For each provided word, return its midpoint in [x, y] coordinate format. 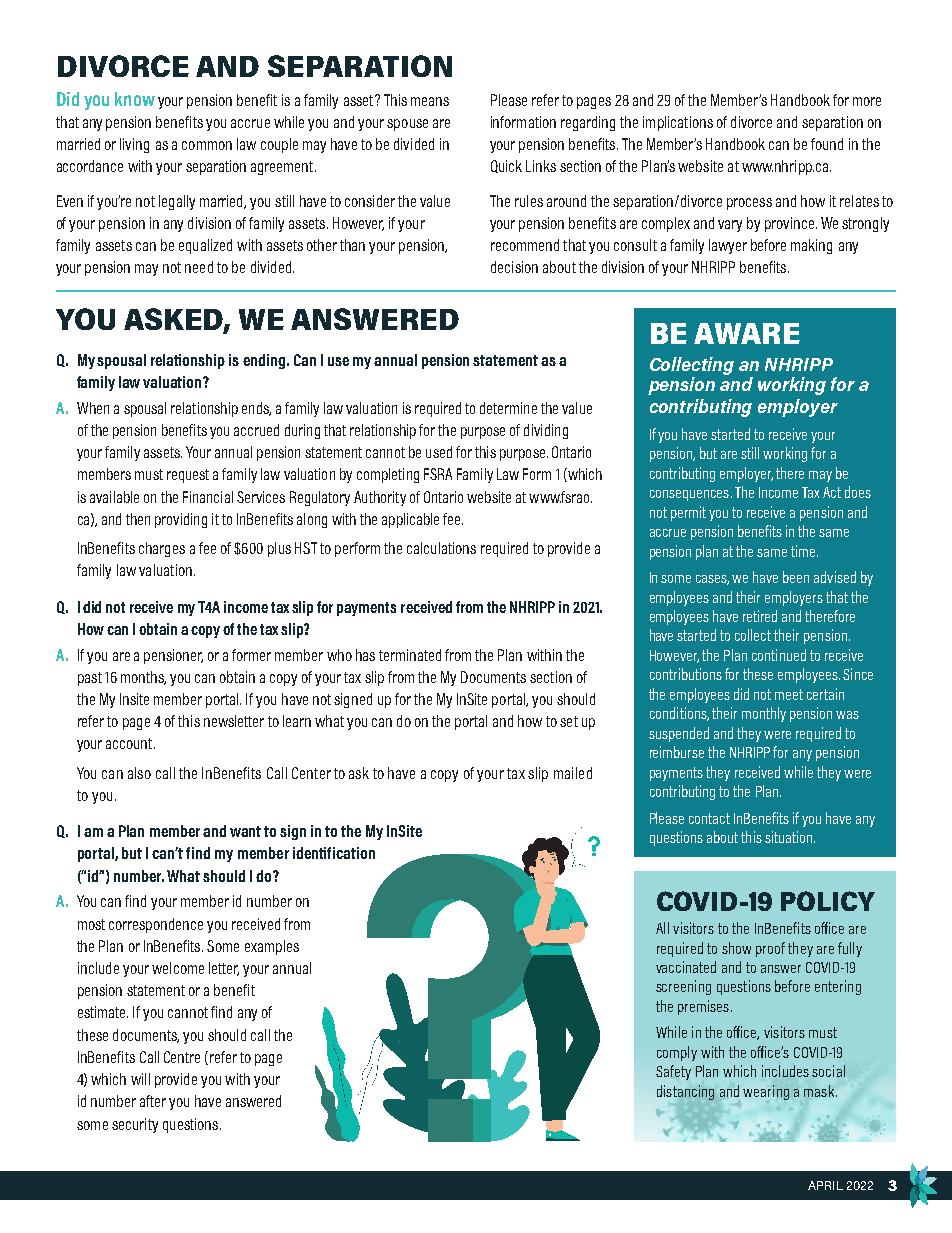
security [135, 1125]
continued [779, 655]
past [90, 679]
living [134, 145]
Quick [506, 166]
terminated [410, 655]
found [827, 144]
